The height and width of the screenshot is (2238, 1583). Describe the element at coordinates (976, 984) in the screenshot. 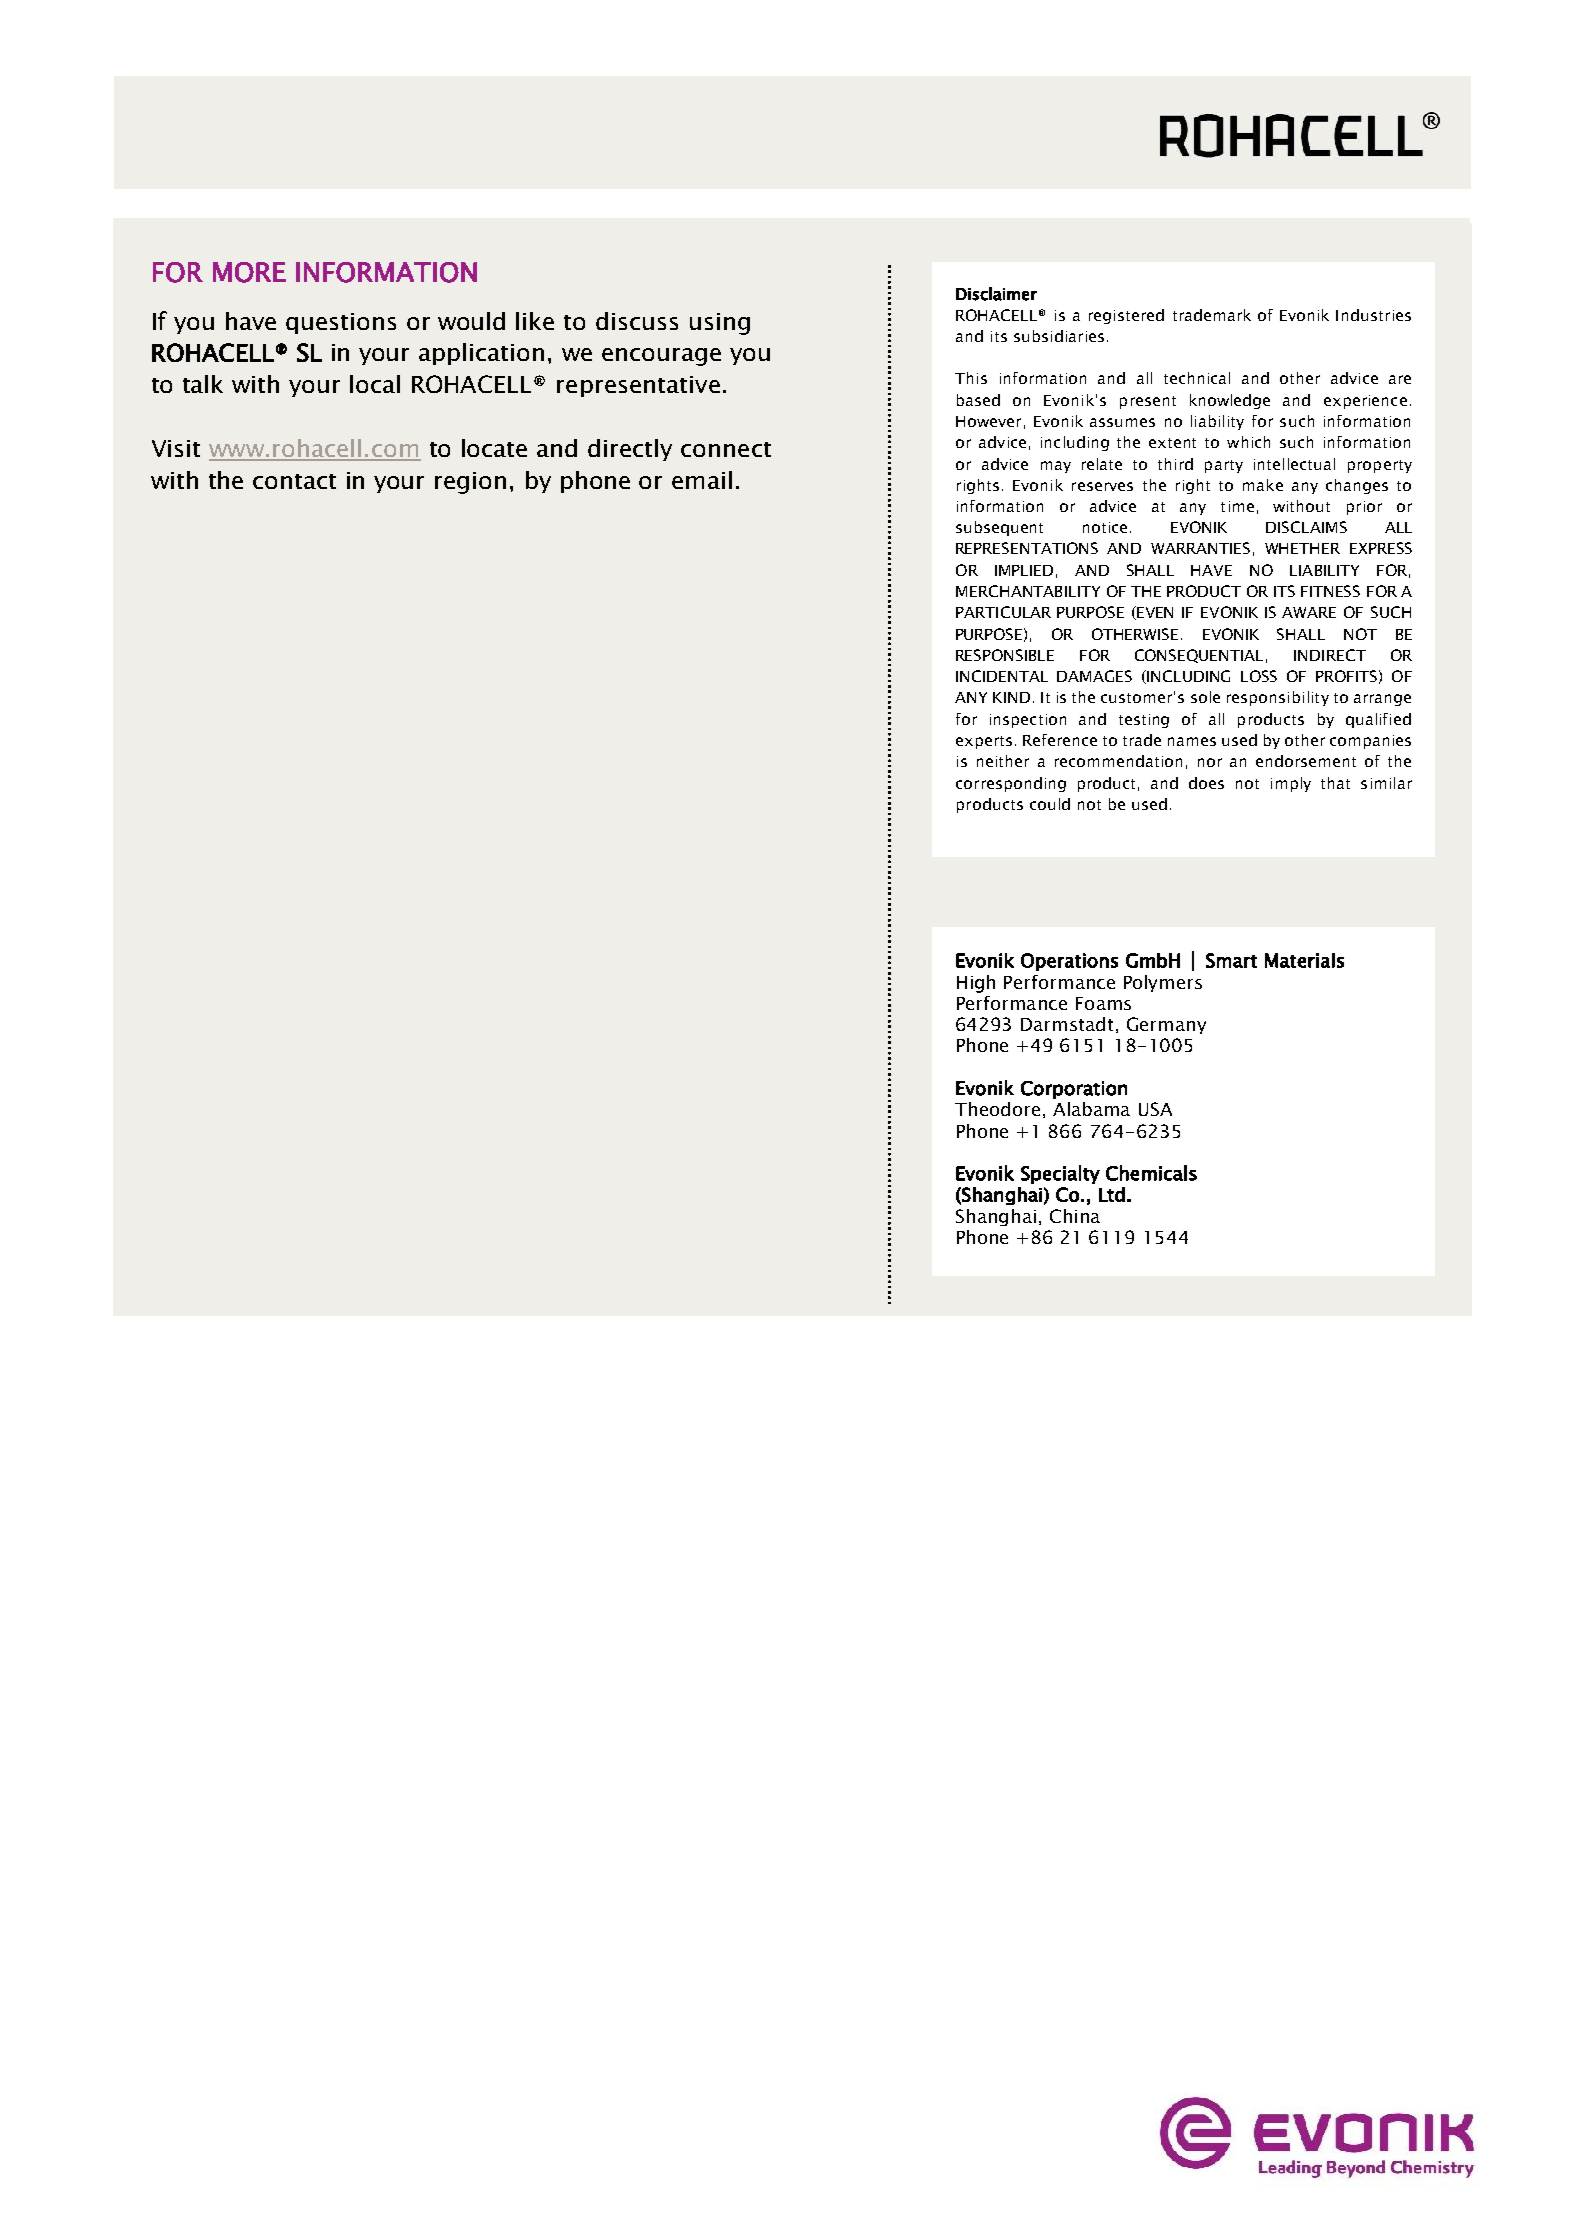

I see `High` at that location.
